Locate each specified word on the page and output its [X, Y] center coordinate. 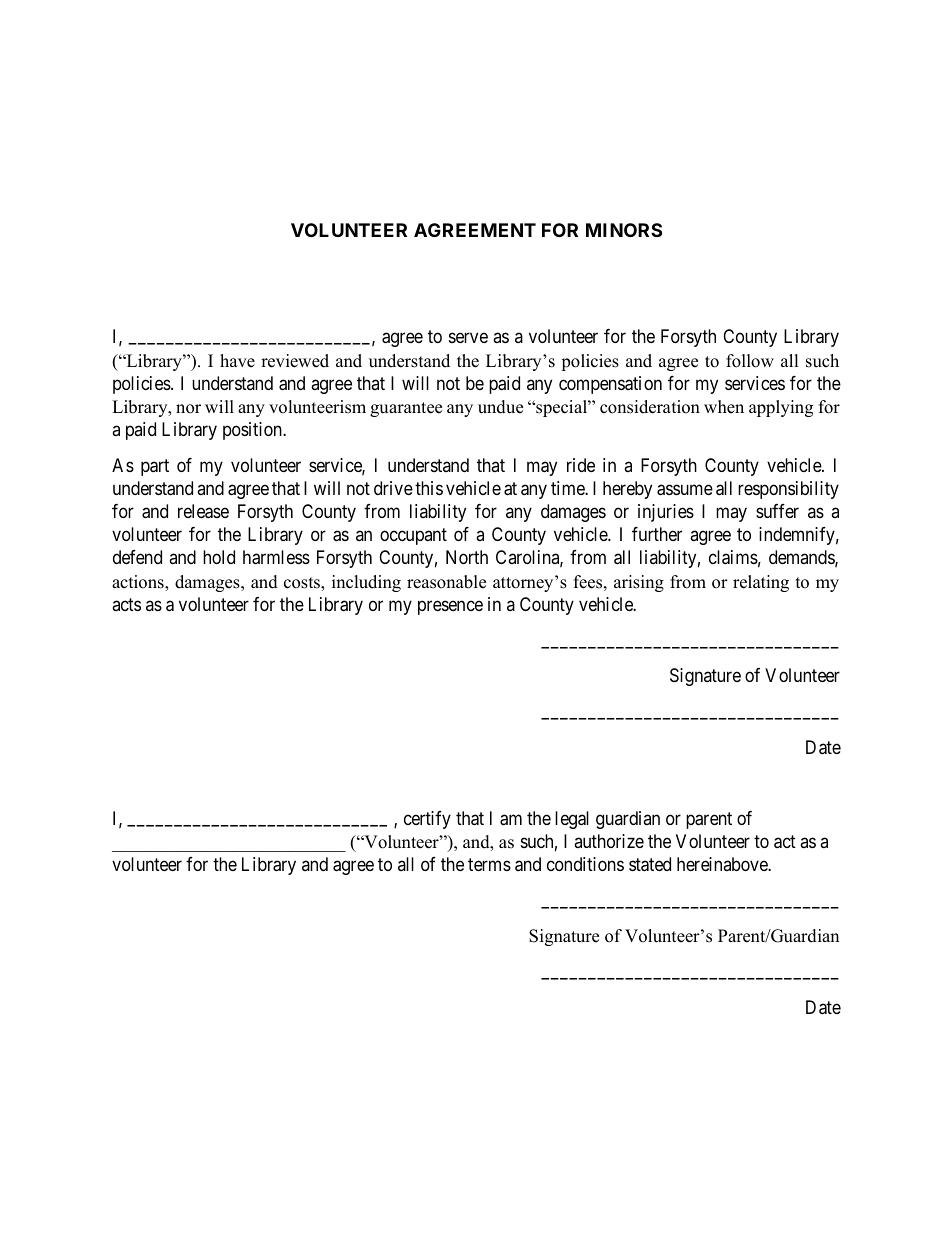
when [724, 407]
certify [427, 820]
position [254, 431]
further [657, 534]
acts [126, 604]
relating [761, 583]
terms [489, 864]
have [237, 361]
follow [750, 361]
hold [219, 557]
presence [450, 608]
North [467, 557]
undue [500, 407]
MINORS [624, 230]
